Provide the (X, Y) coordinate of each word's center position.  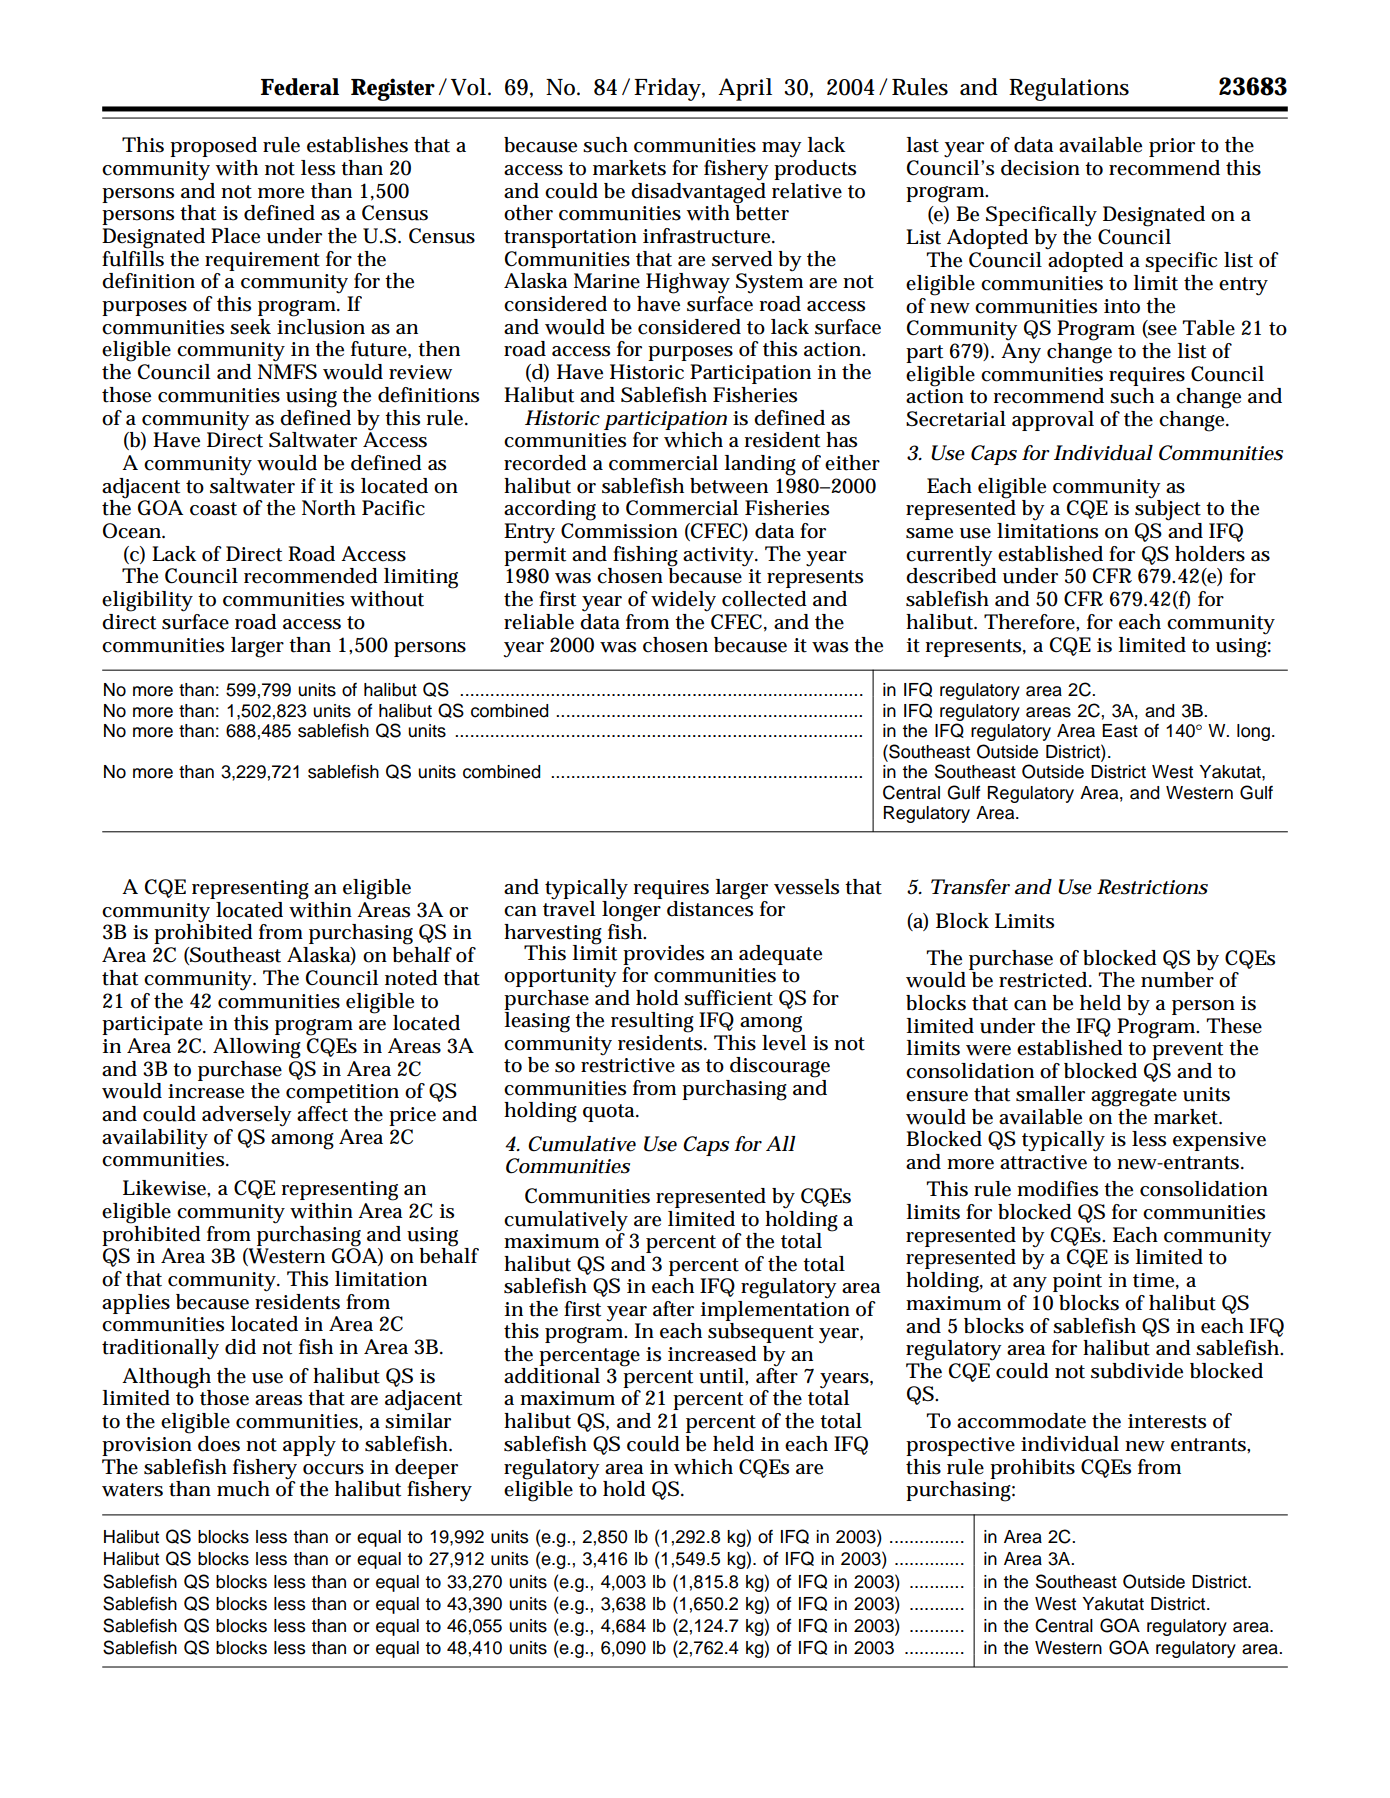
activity (720, 557)
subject (1168, 510)
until (722, 1376)
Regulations (1069, 89)
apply (309, 1446)
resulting (652, 1022)
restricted (1044, 980)
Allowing (257, 1048)
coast (213, 509)
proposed (213, 147)
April (745, 89)
